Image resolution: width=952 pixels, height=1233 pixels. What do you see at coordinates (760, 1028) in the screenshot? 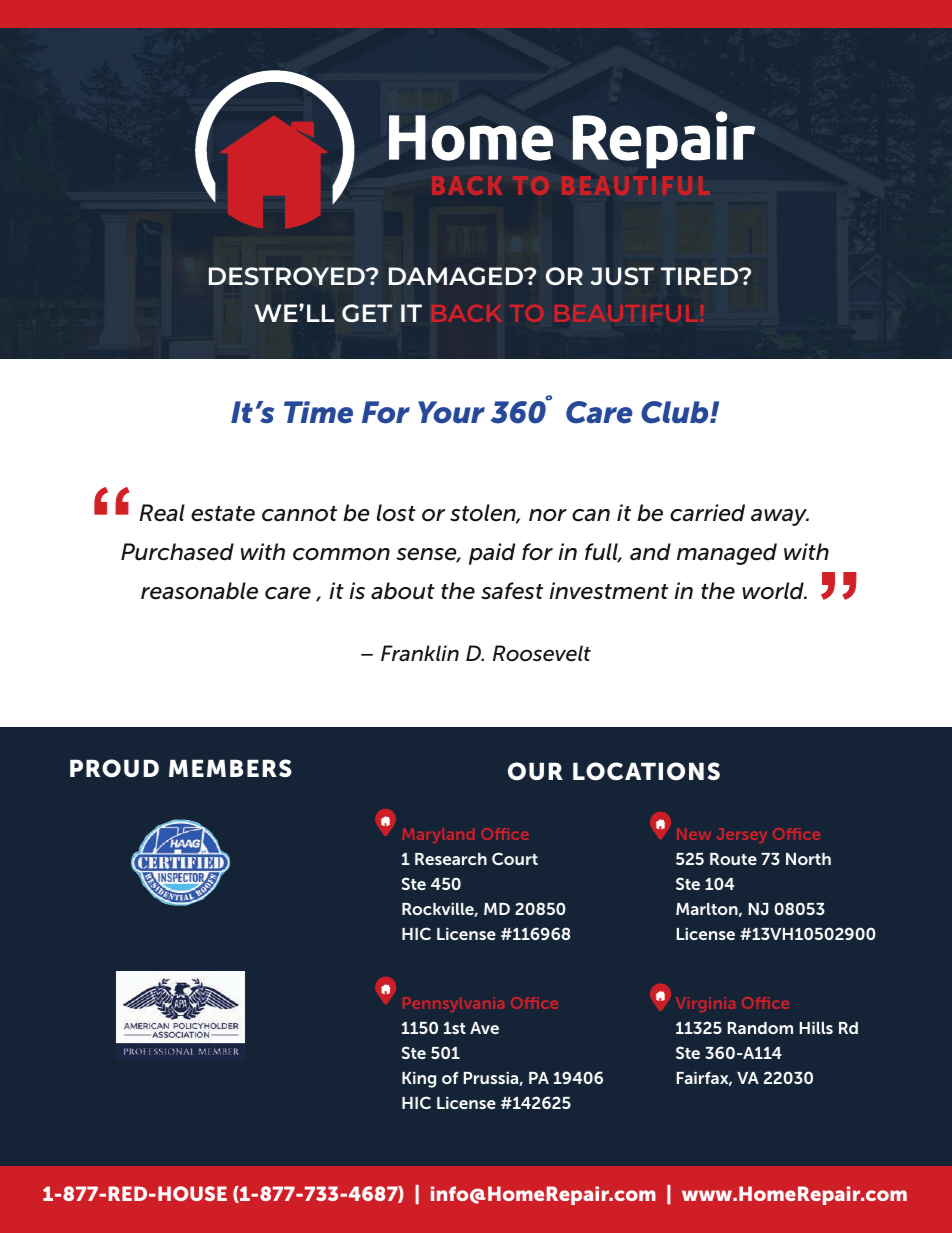
I see `Random` at bounding box center [760, 1028].
